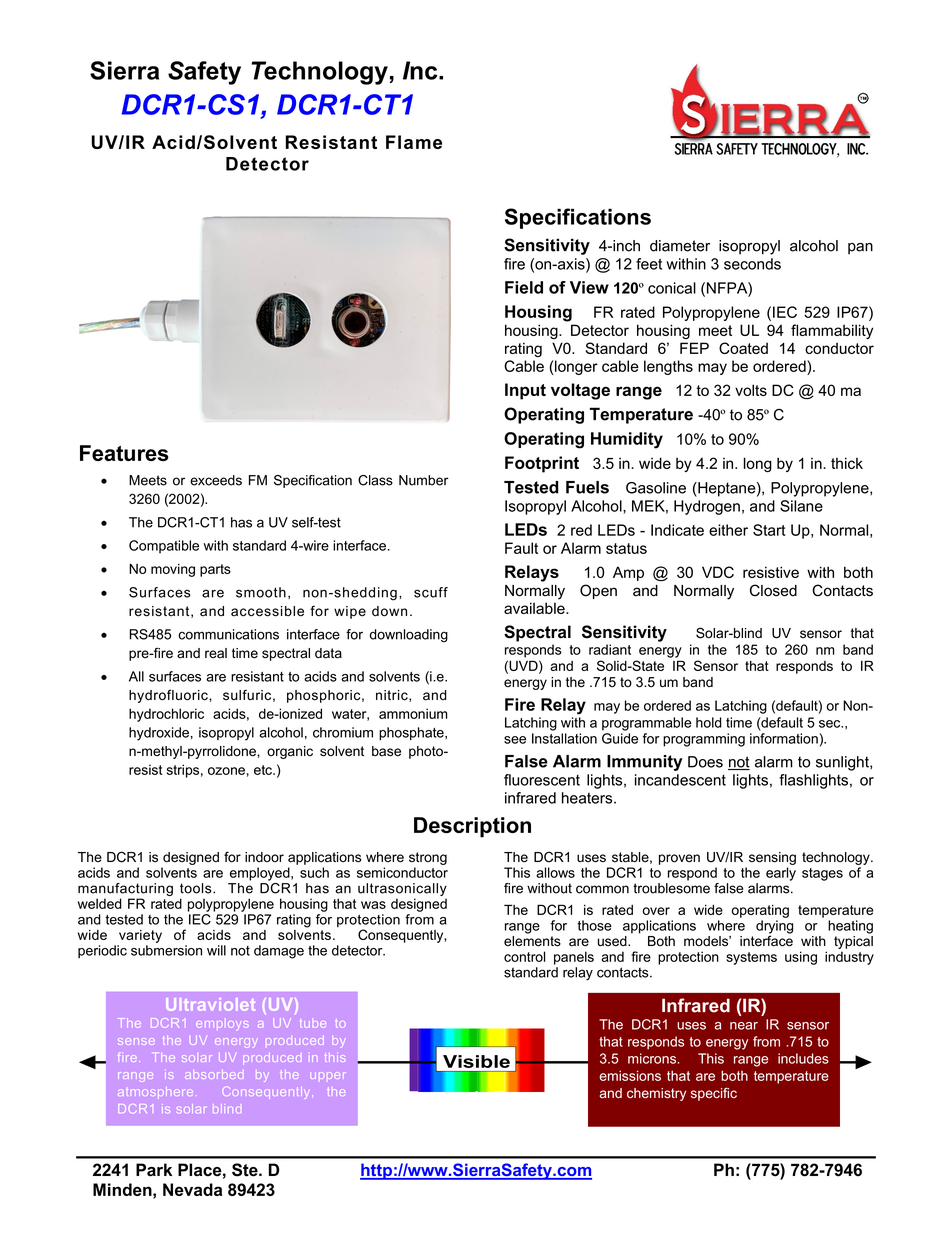 The height and width of the image is (1233, 952). I want to click on chemistry, so click(656, 1094).
